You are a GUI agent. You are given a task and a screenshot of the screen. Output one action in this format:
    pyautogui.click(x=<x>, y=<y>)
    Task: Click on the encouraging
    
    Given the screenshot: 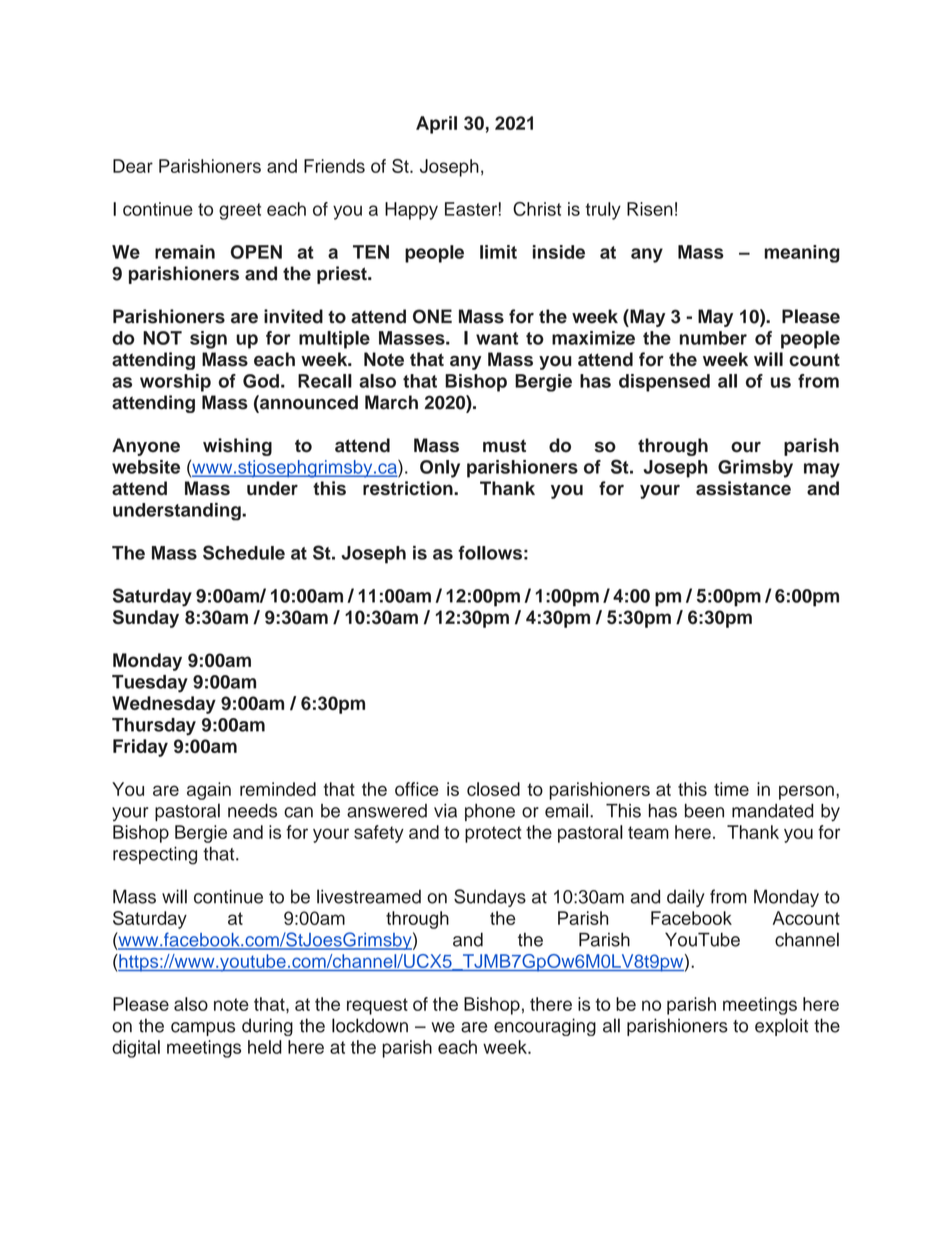 What is the action you would take?
    pyautogui.click(x=545, y=1027)
